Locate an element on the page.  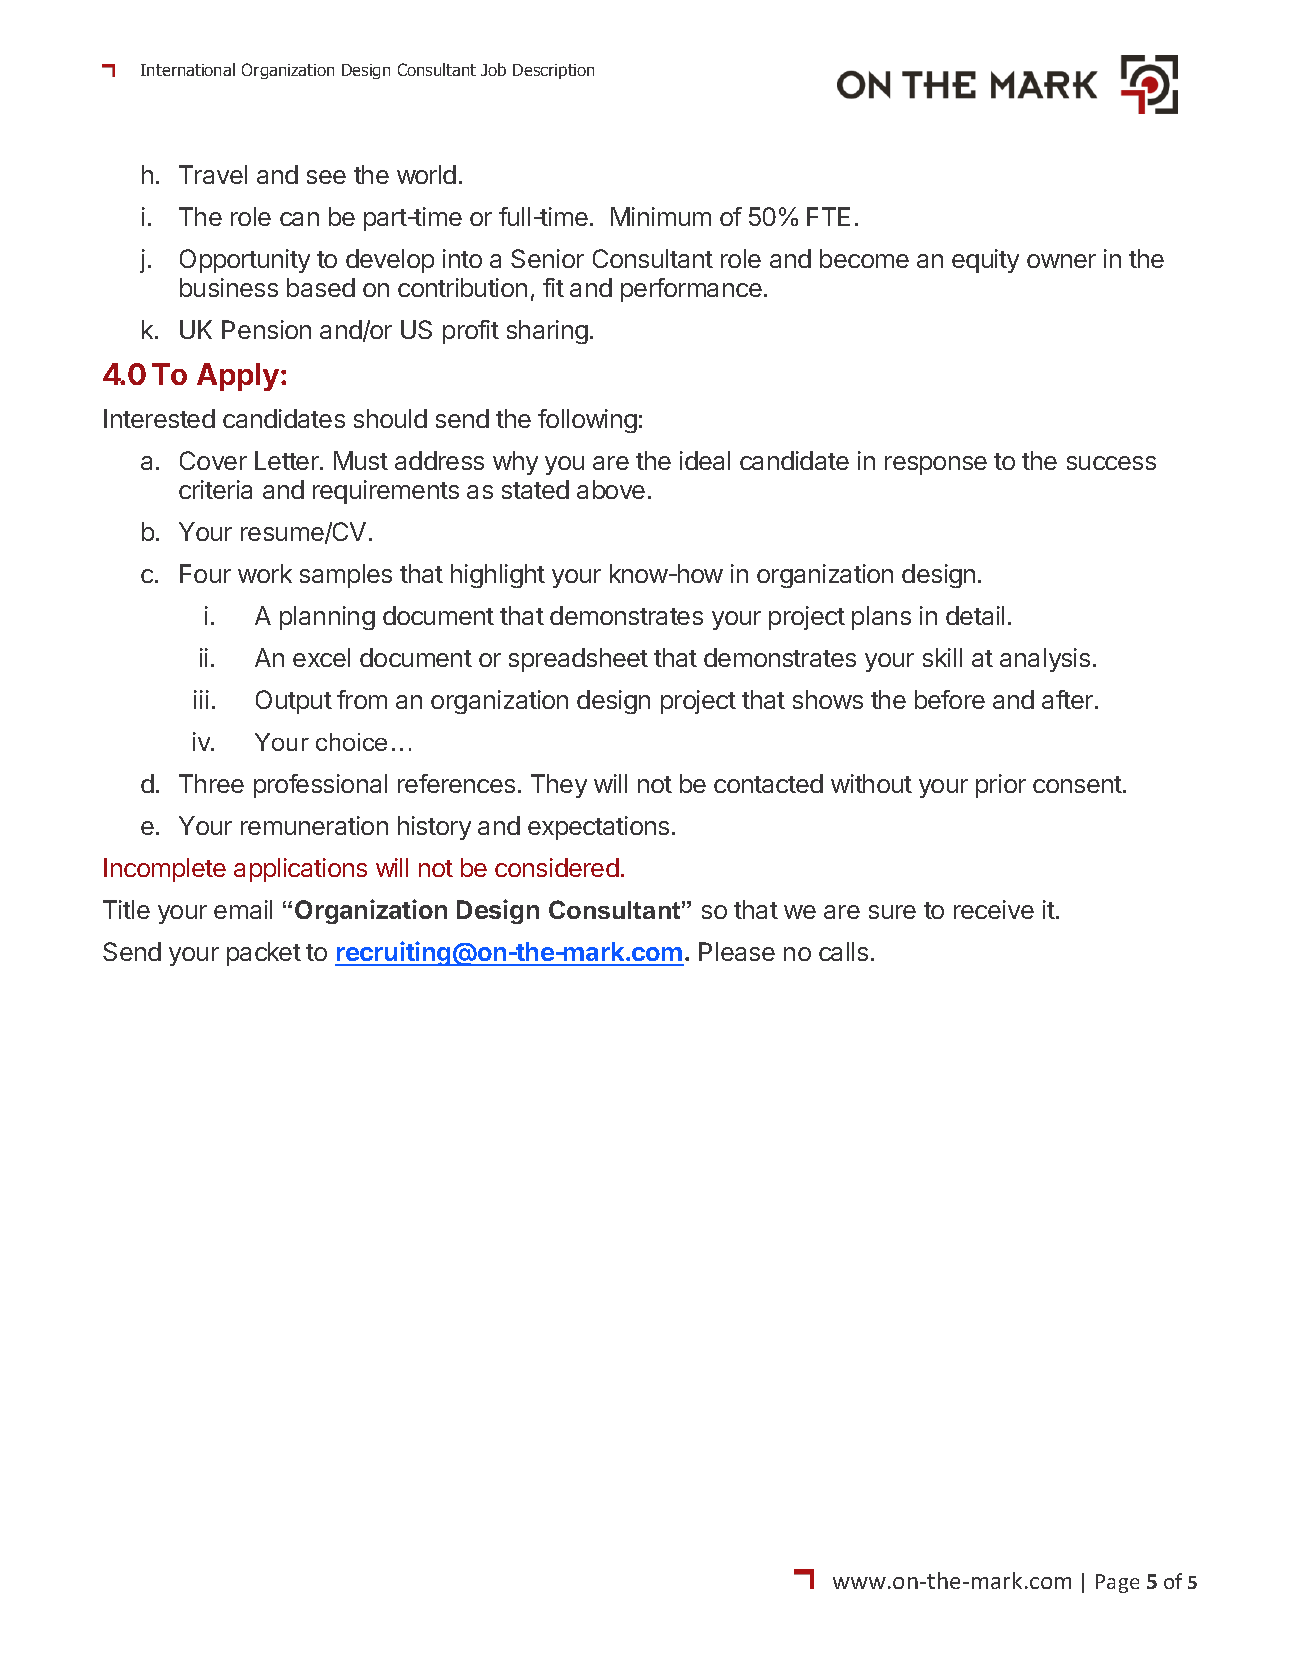
International is located at coordinates (188, 69).
